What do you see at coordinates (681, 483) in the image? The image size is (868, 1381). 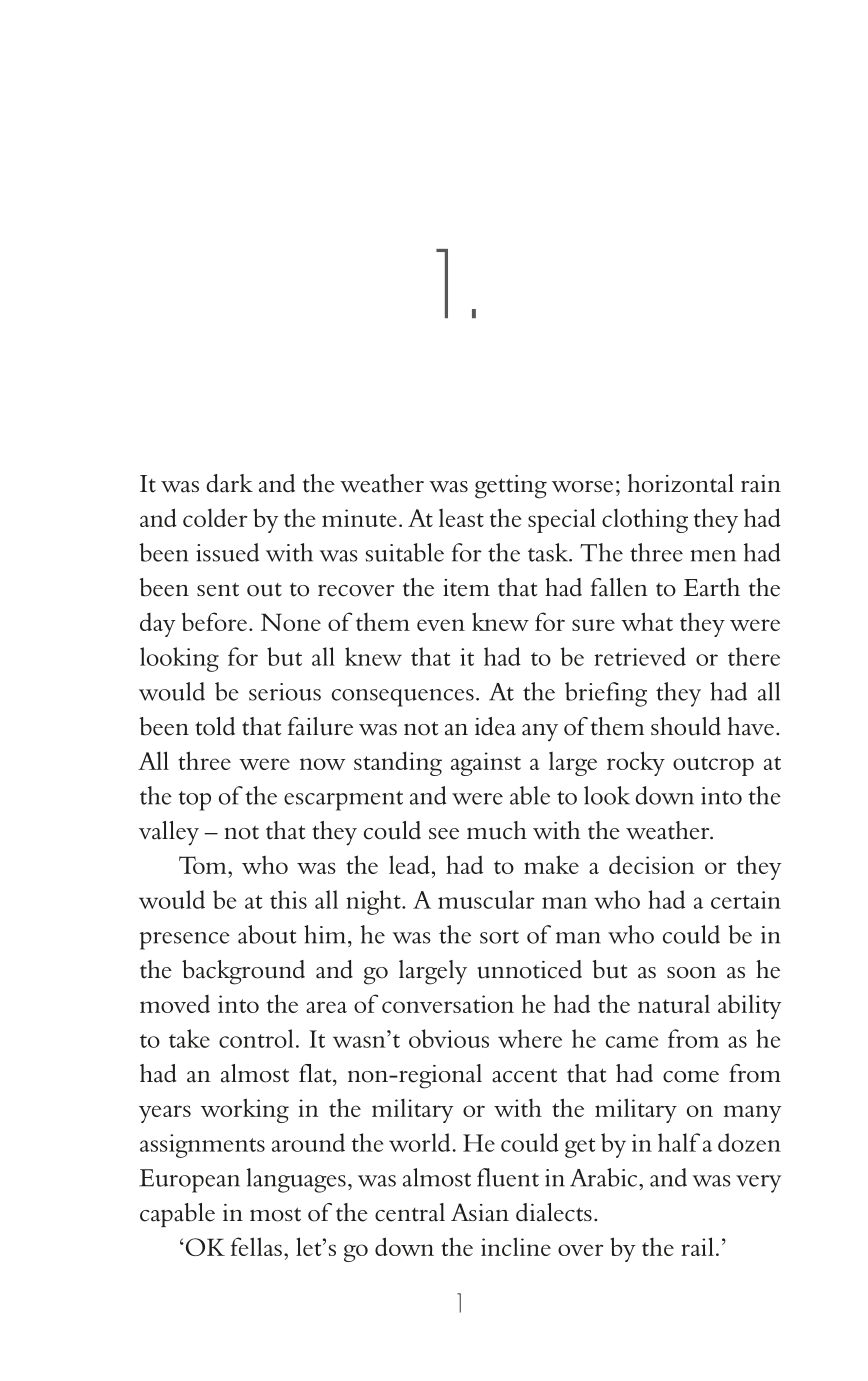 I see `horizontal` at bounding box center [681, 483].
